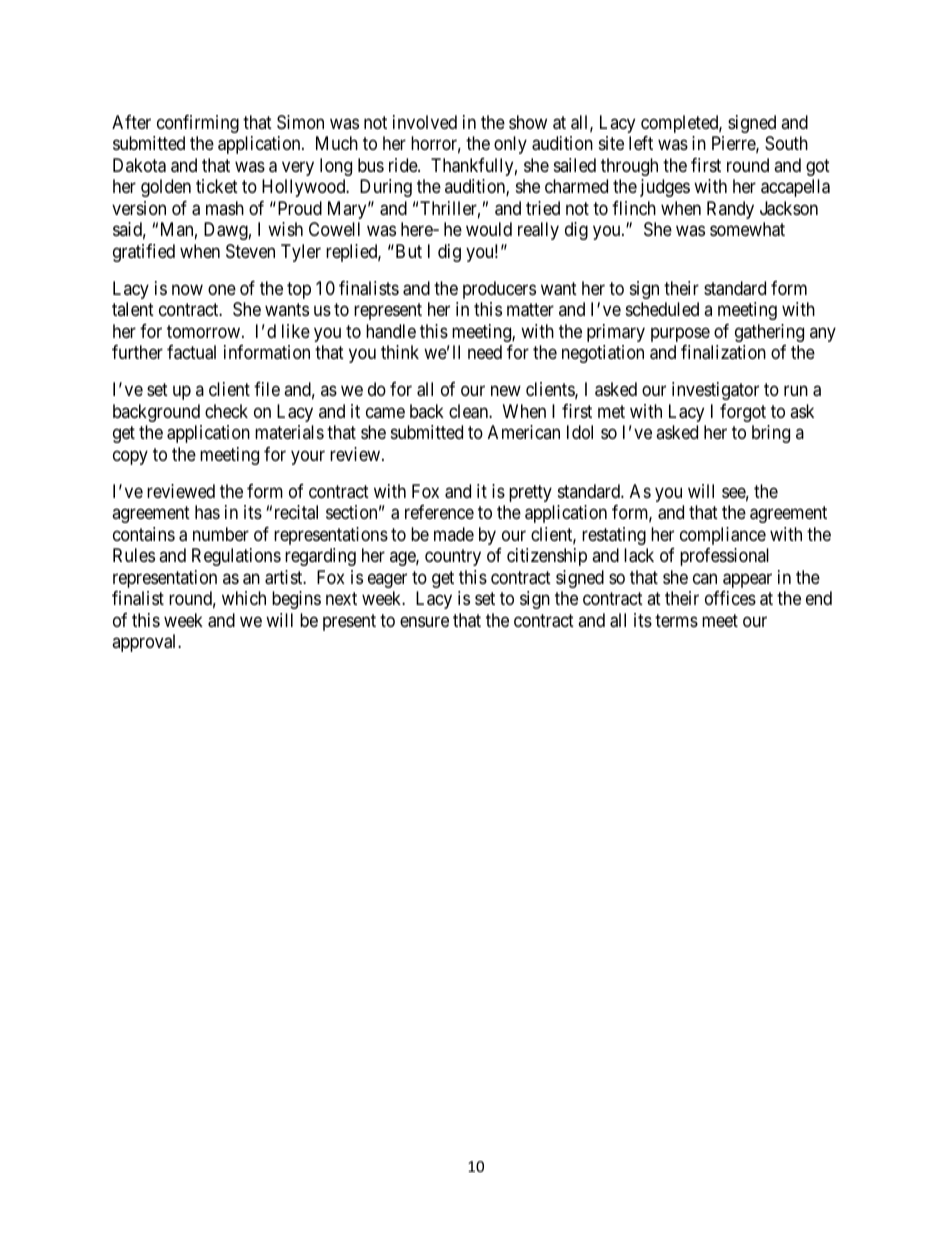 The height and width of the screenshot is (1233, 952). Describe the element at coordinates (145, 643) in the screenshot. I see `approval` at that location.
